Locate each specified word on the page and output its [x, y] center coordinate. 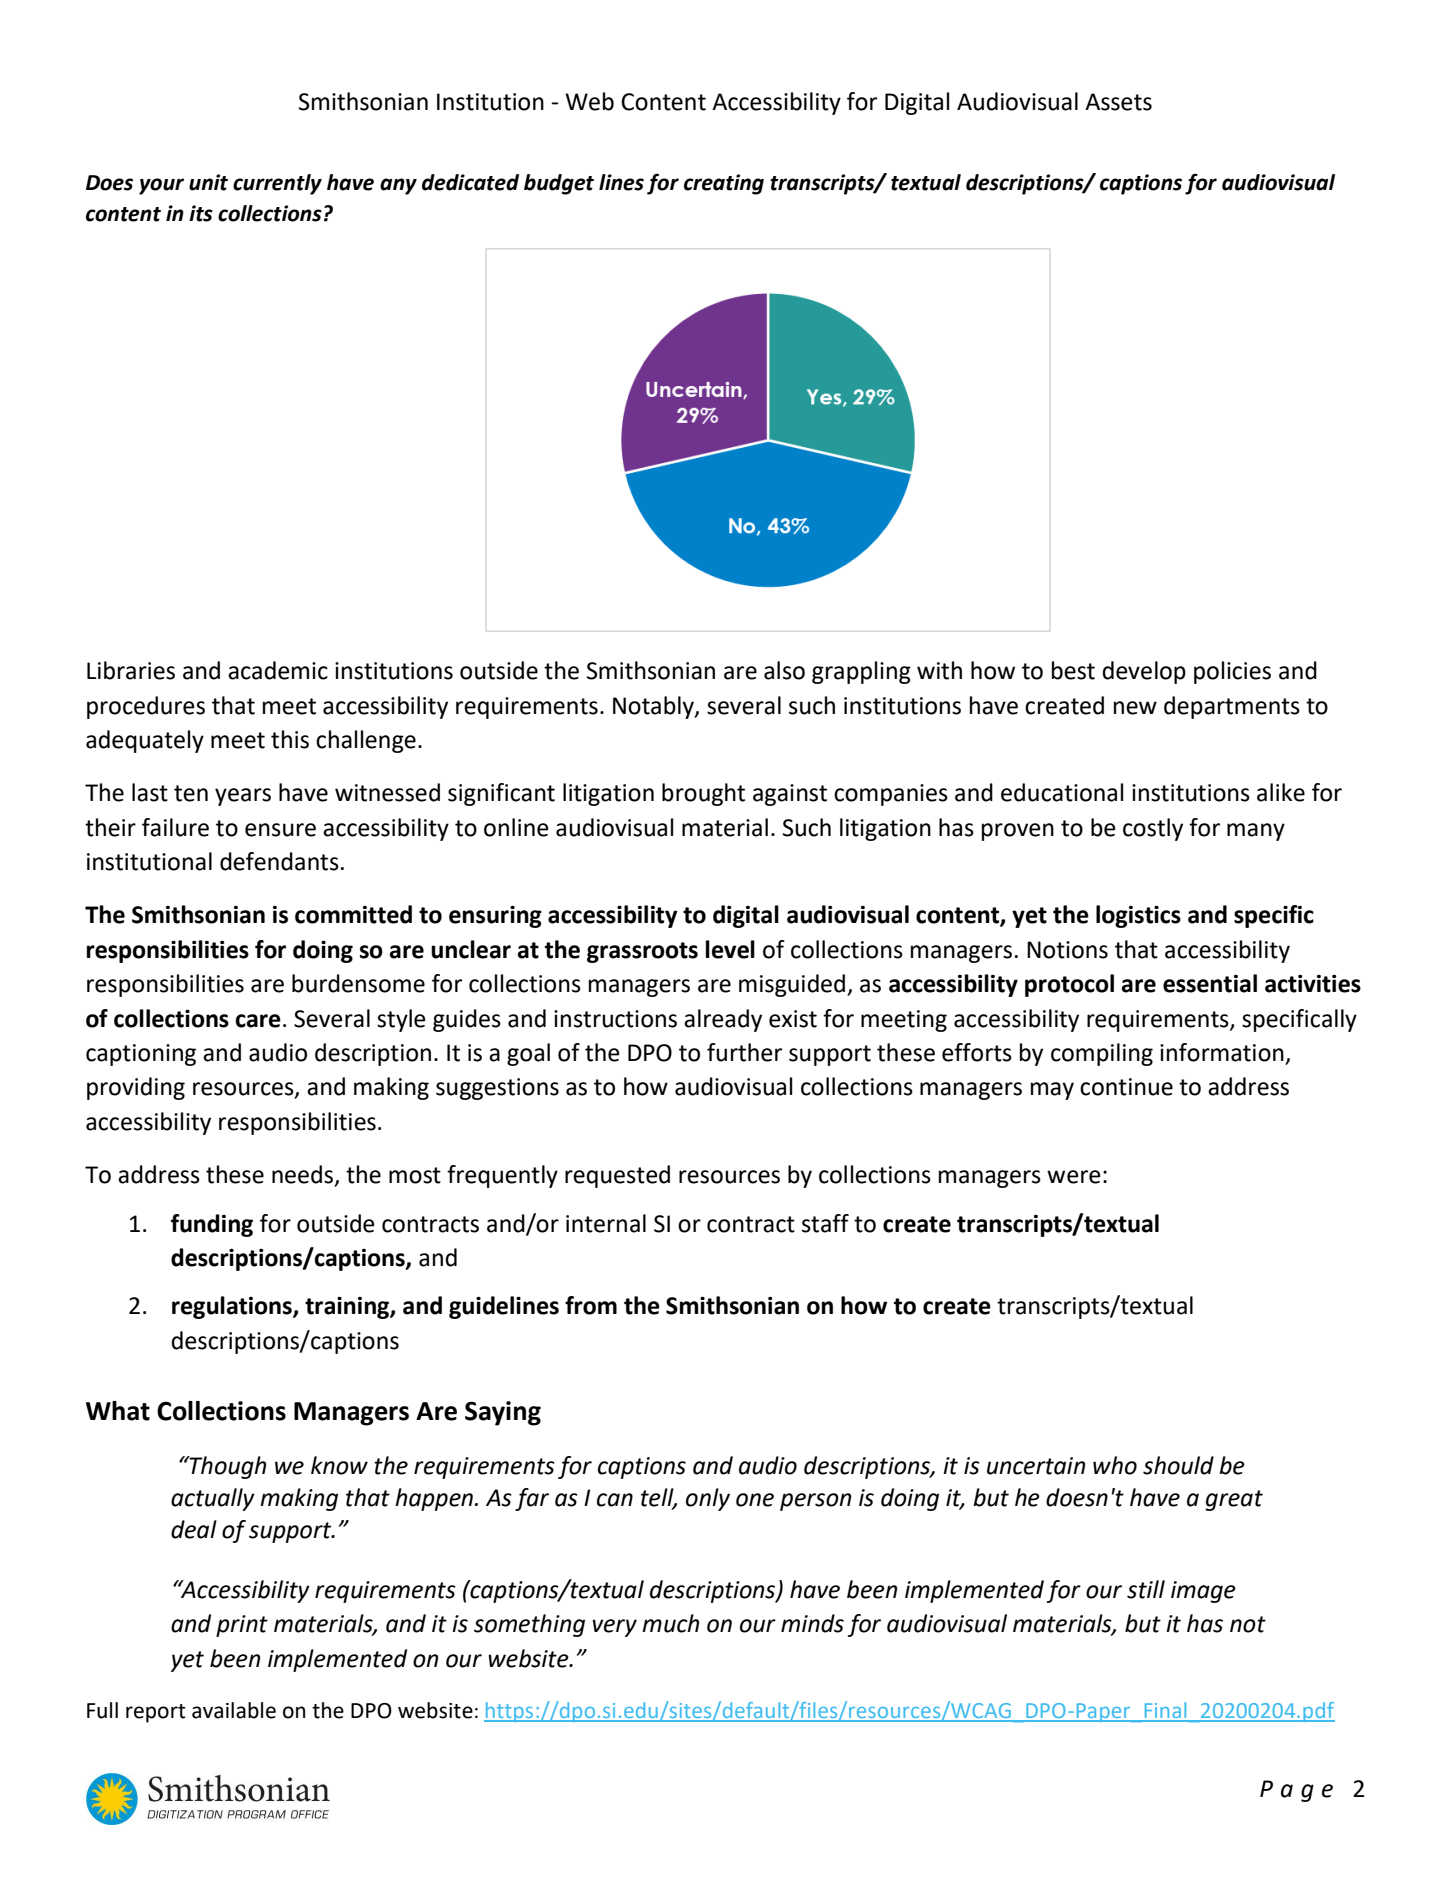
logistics [1138, 916]
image [1203, 1592]
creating [724, 184]
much [670, 1623]
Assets [1118, 102]
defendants [279, 861]
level [730, 949]
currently [277, 184]
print [242, 1626]
